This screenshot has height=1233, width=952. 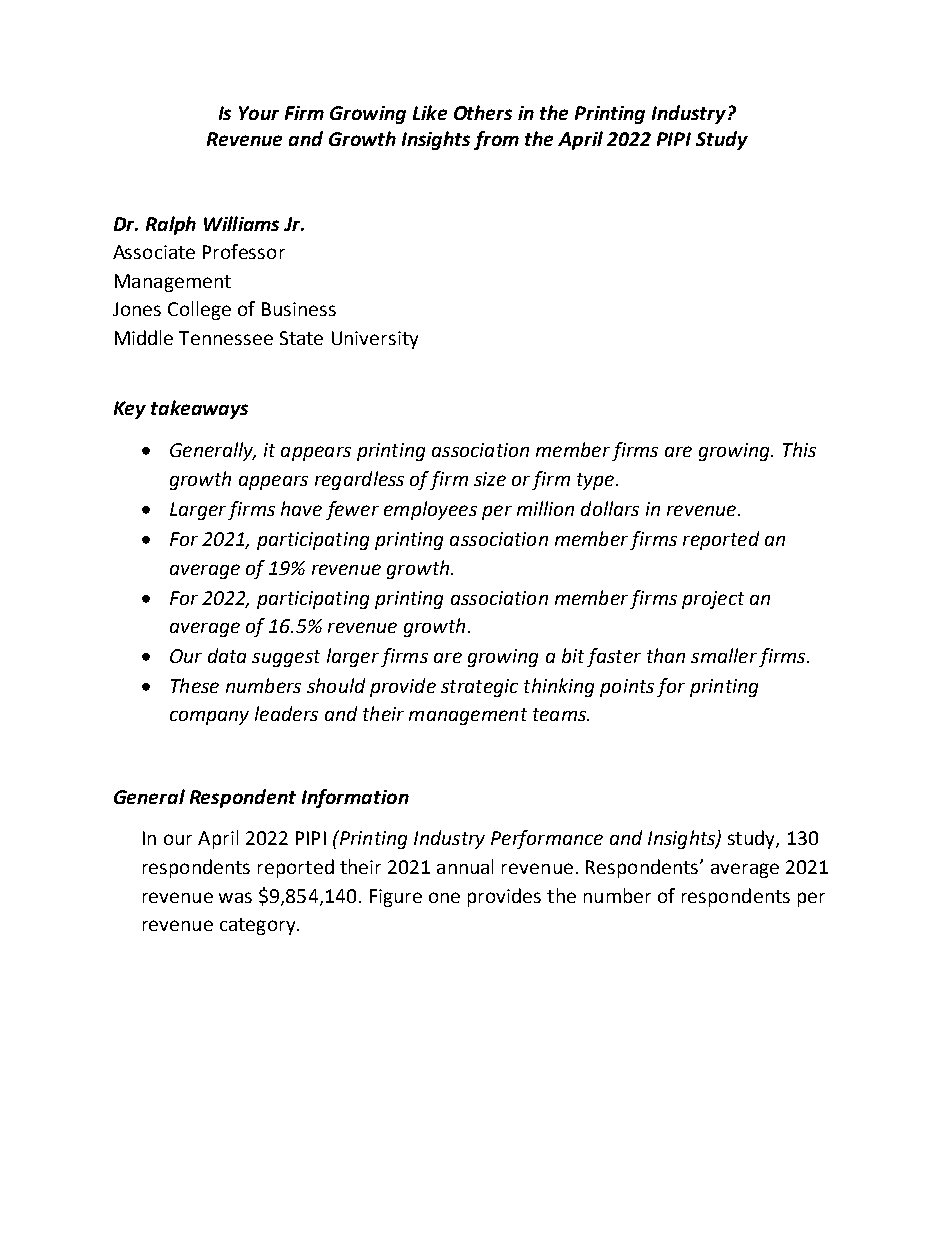 I want to click on annual, so click(x=465, y=866).
